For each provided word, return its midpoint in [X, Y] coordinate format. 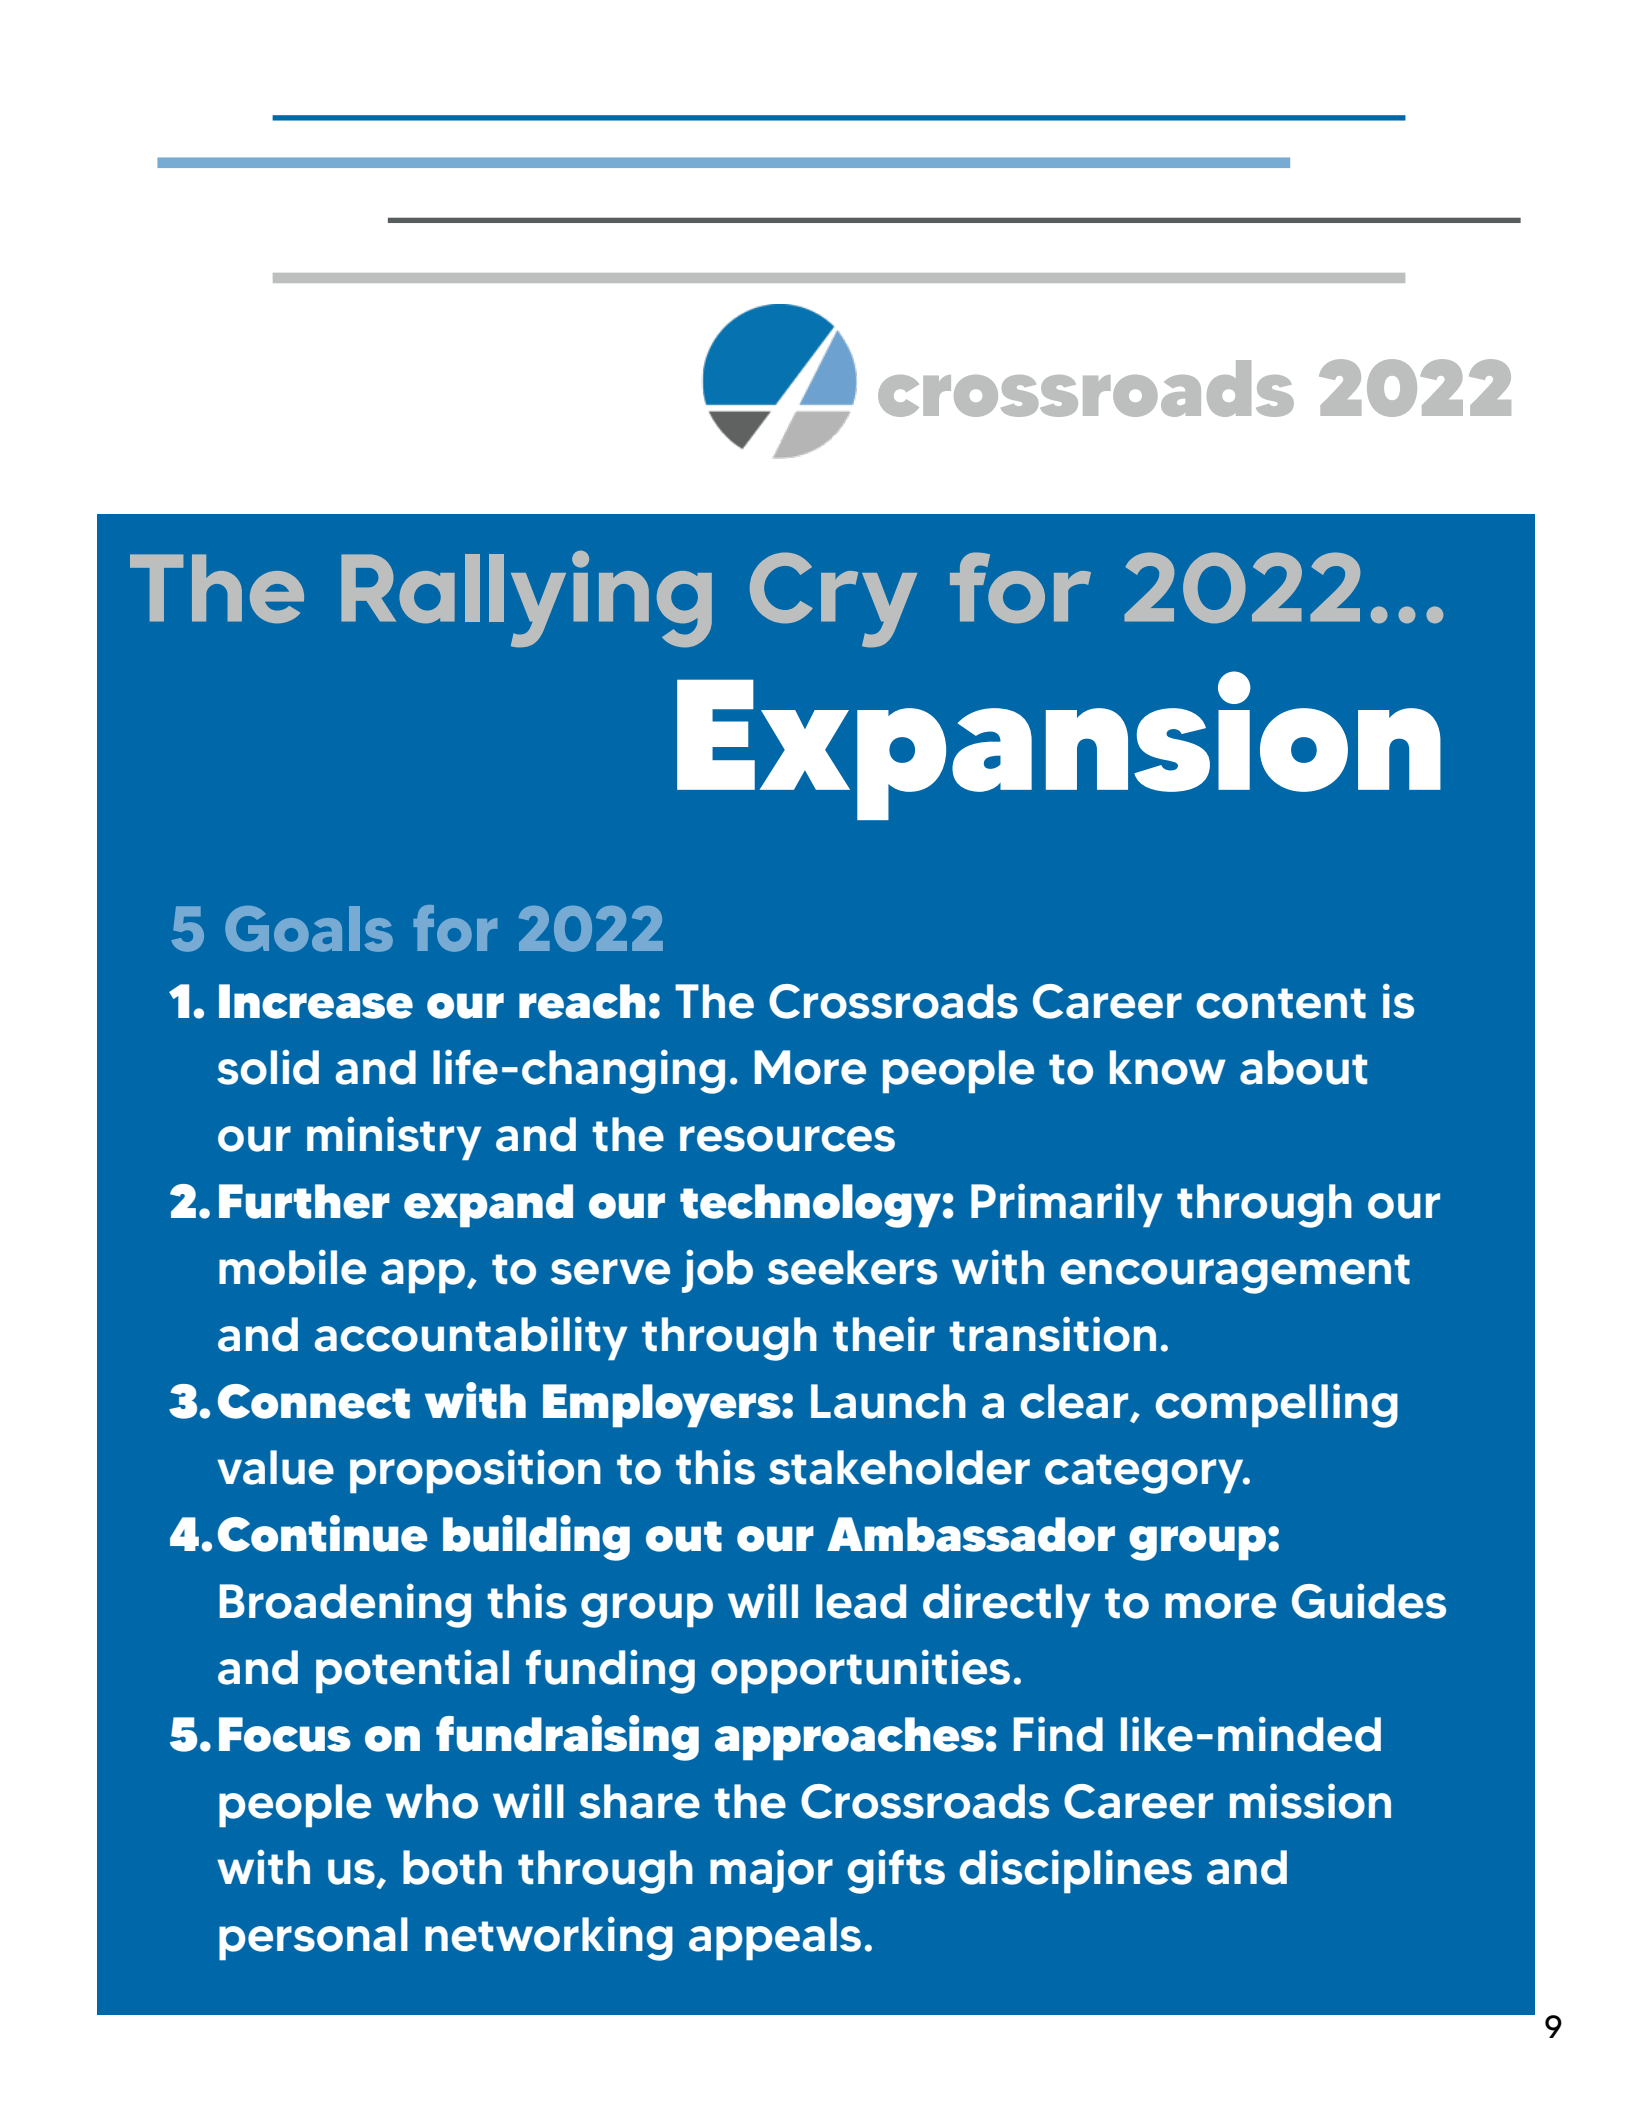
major [771, 1871]
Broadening [345, 1605]
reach [582, 1001]
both [452, 1867]
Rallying [526, 599]
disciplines [1075, 1871]
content [1281, 1003]
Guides [1369, 1601]
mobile [292, 1267]
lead [861, 1601]
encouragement [1235, 1274]
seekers [852, 1267]
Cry [833, 599]
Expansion [1059, 745]
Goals [309, 929]
